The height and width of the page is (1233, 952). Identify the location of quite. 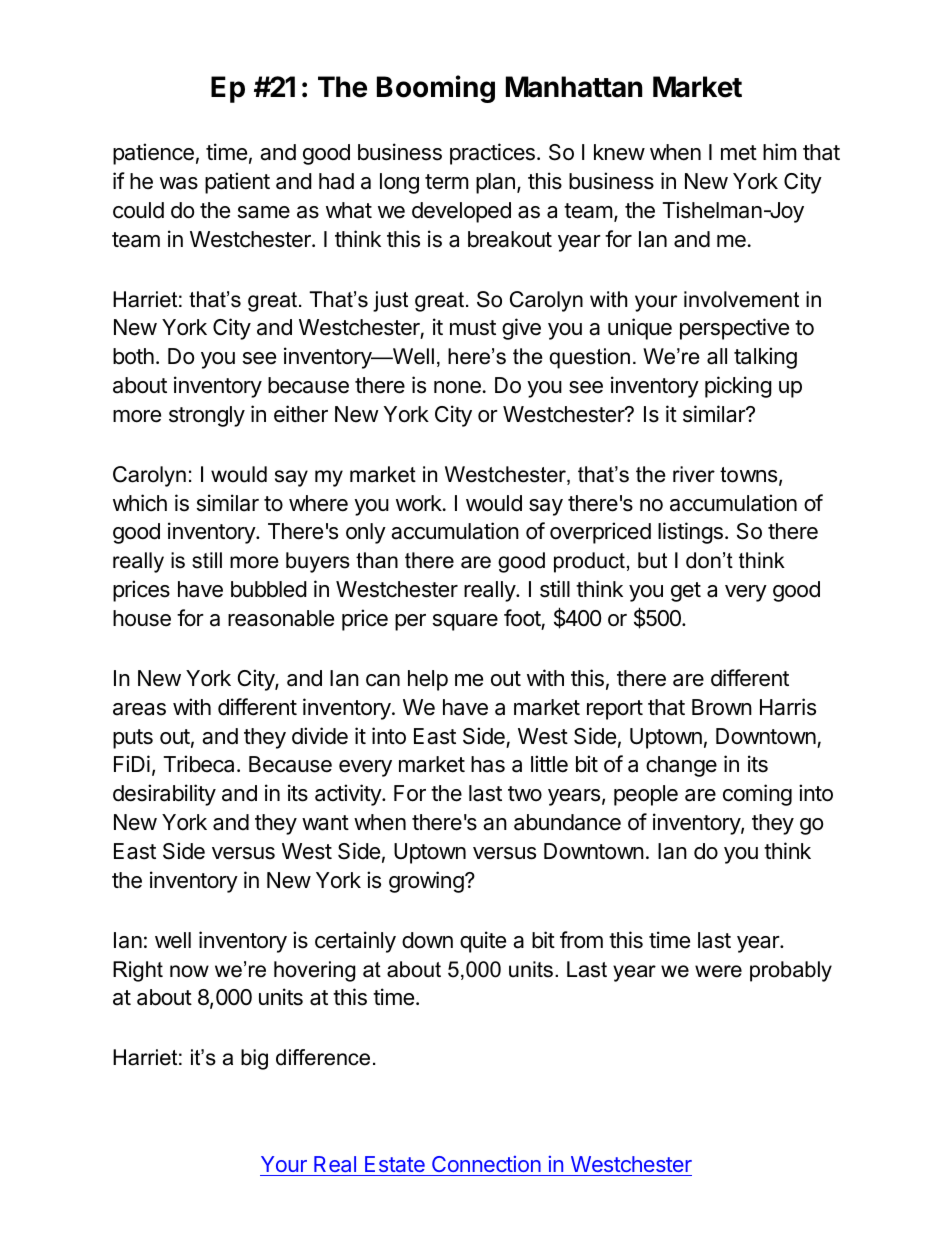
(483, 942).
